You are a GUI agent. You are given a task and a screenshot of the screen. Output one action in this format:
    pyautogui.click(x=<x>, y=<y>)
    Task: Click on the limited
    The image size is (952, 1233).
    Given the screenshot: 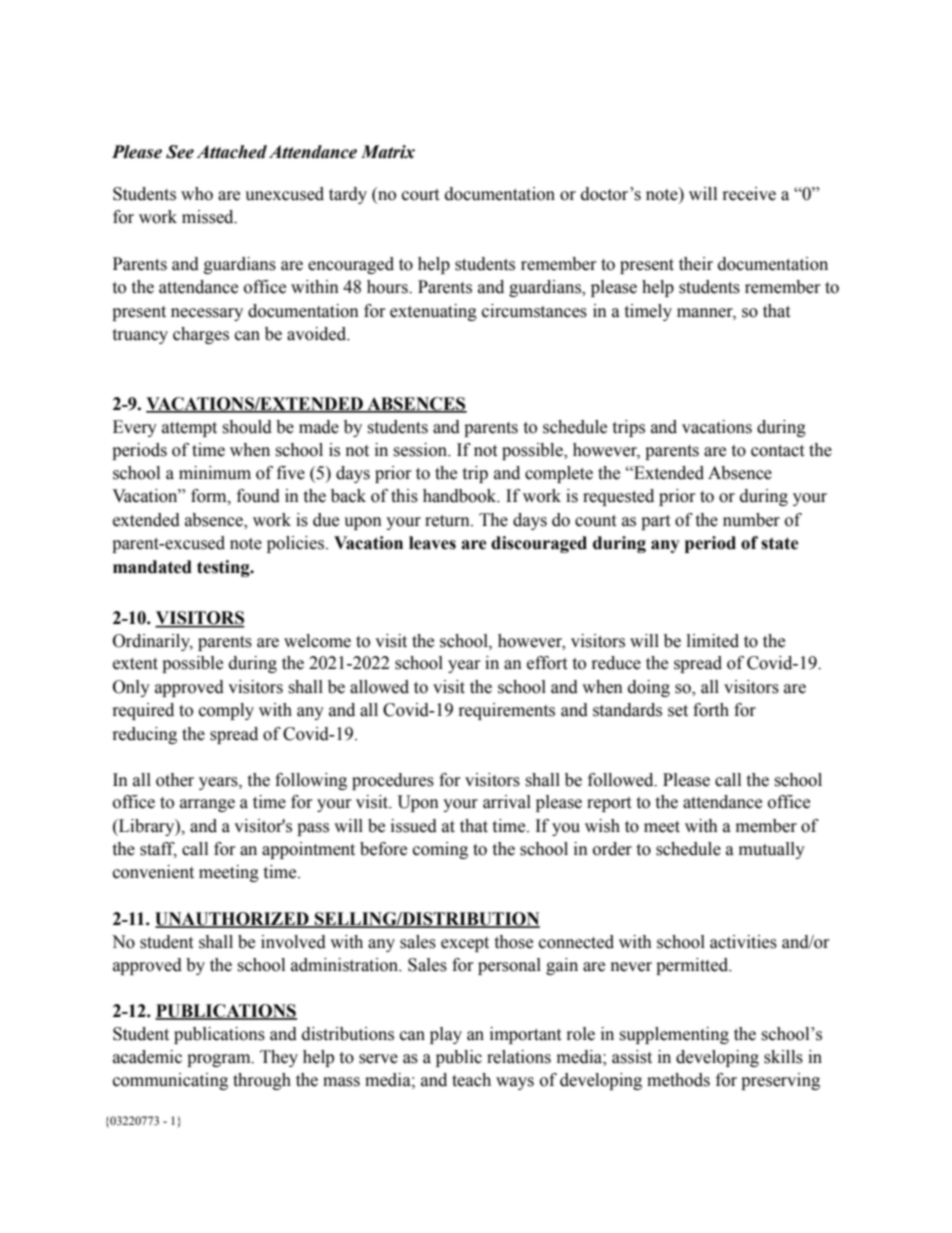 What is the action you would take?
    pyautogui.click(x=713, y=641)
